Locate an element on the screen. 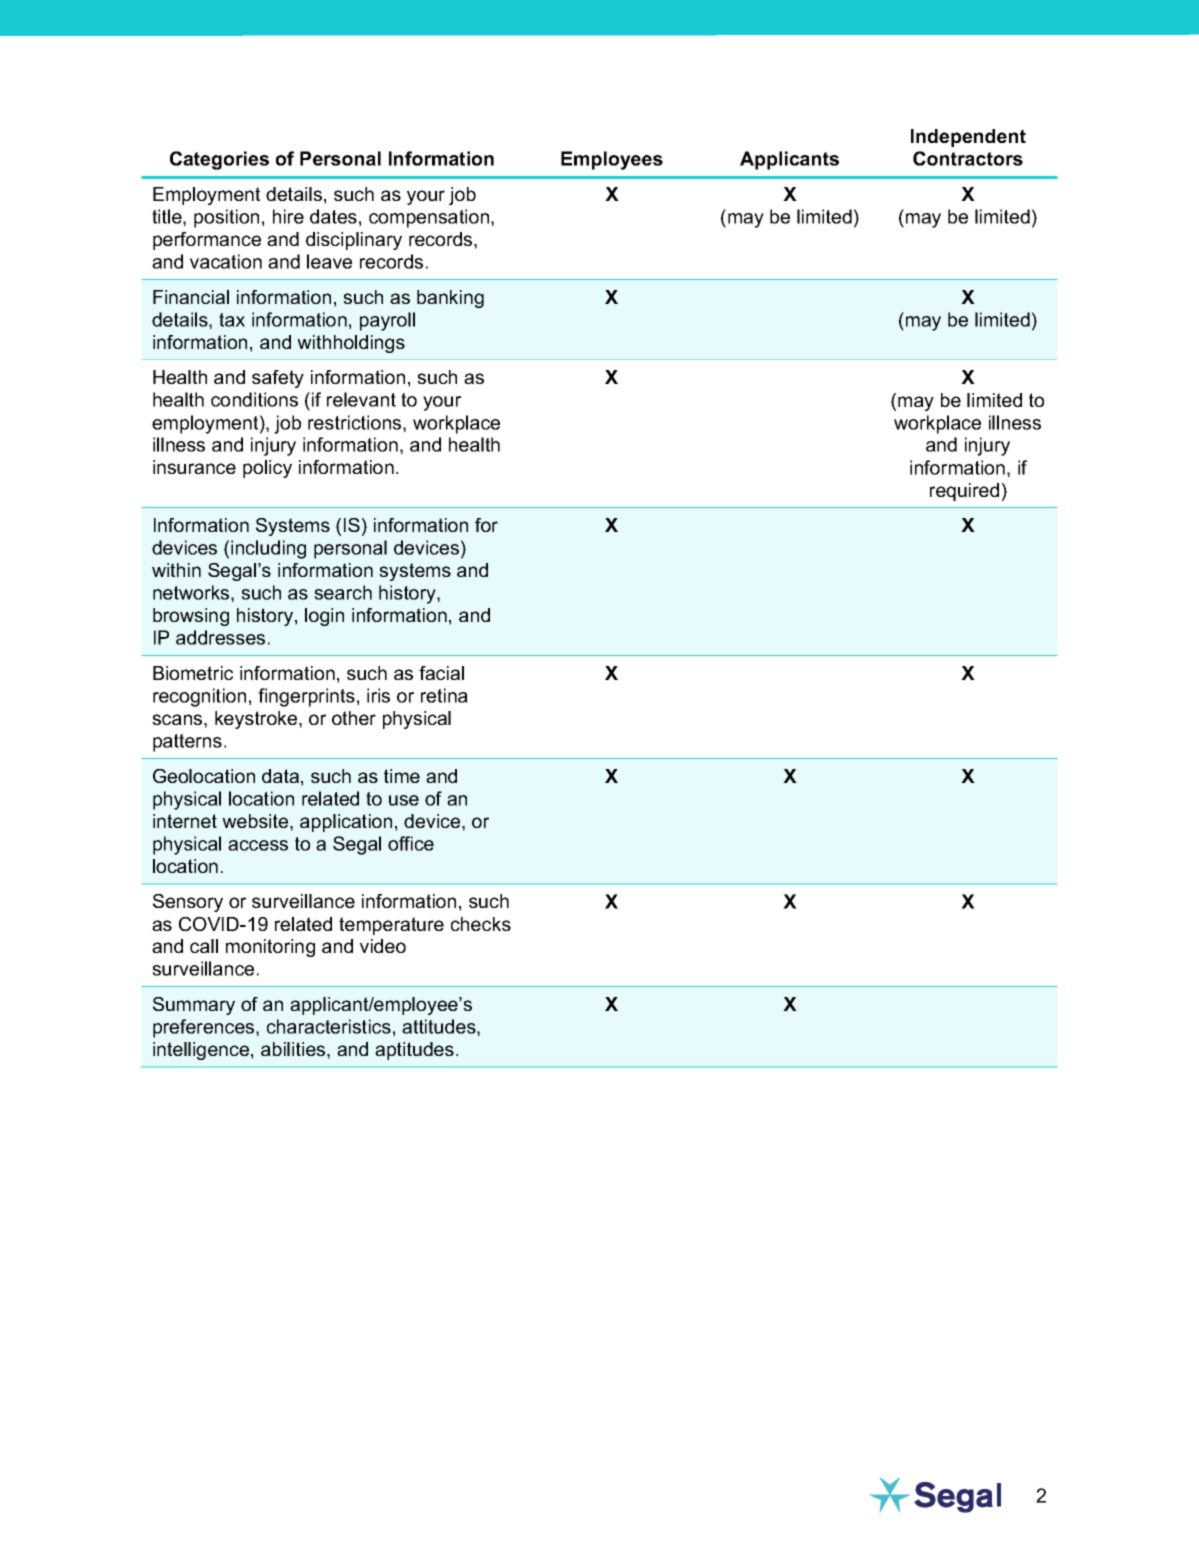 This screenshot has width=1199, height=1552. policy is located at coordinates (267, 469).
